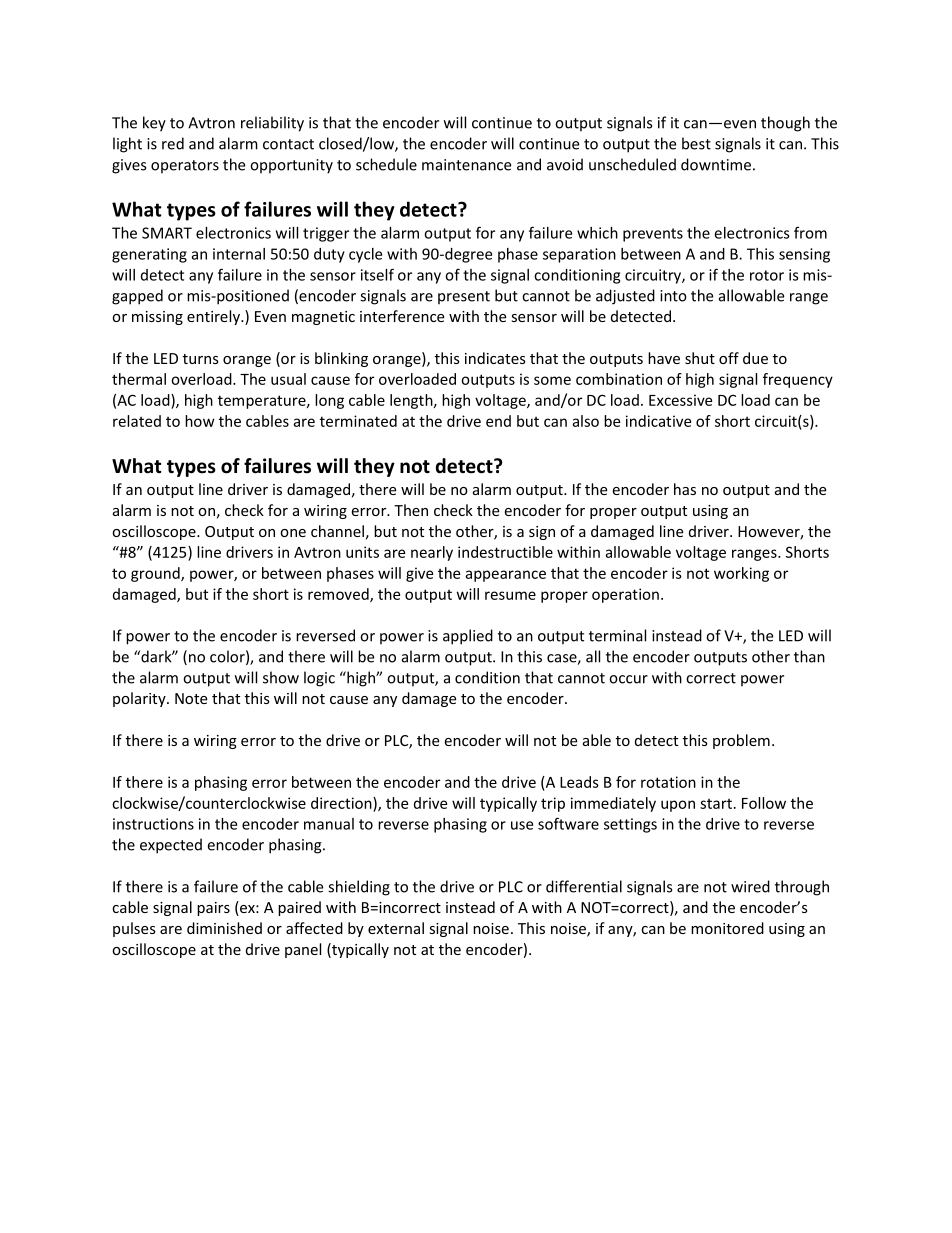 This screenshot has width=952, height=1233. What do you see at coordinates (468, 637) in the screenshot?
I see `applied` at bounding box center [468, 637].
